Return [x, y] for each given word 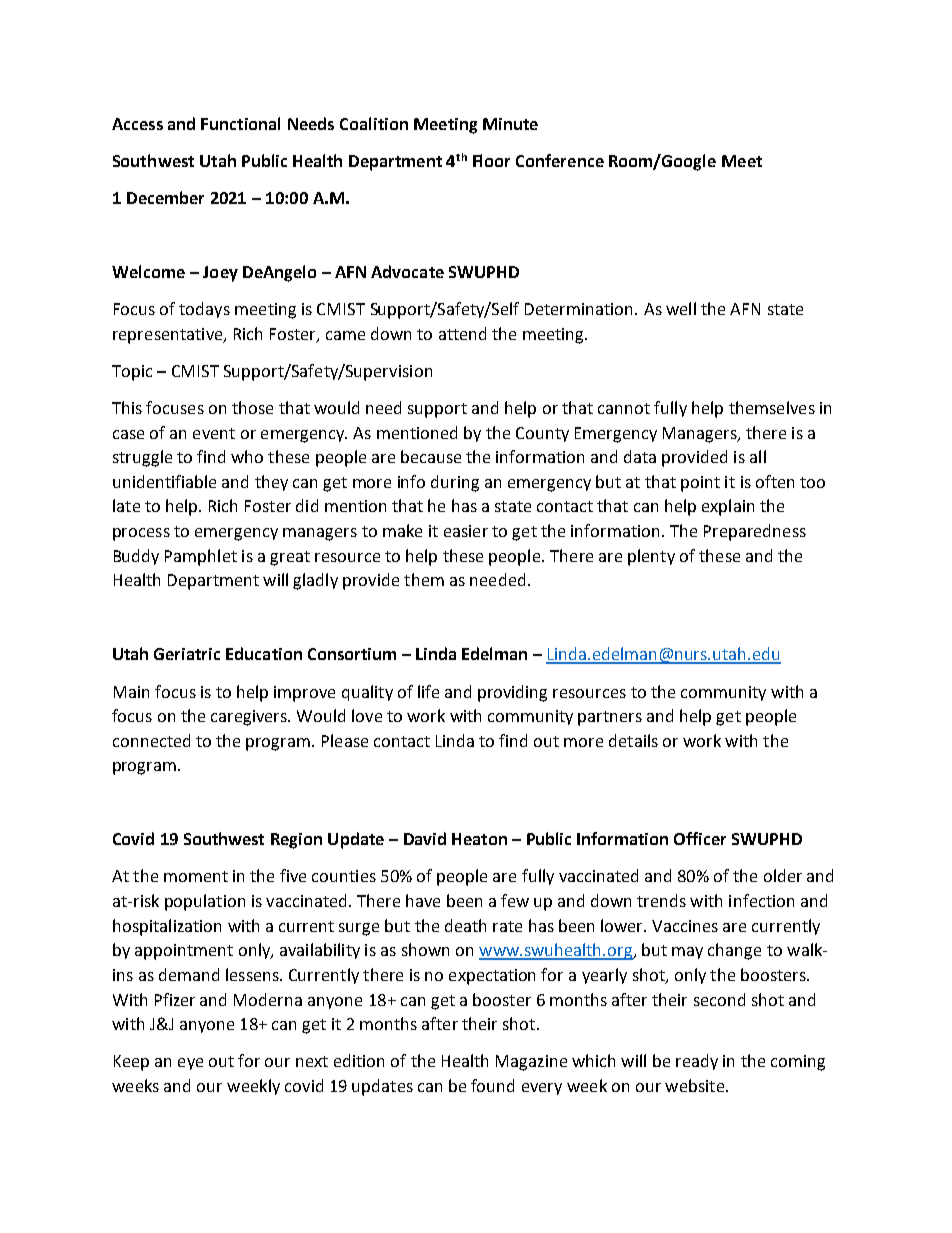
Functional [240, 123]
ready [697, 1062]
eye [190, 1064]
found [492, 1085]
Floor [491, 160]
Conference [560, 160]
